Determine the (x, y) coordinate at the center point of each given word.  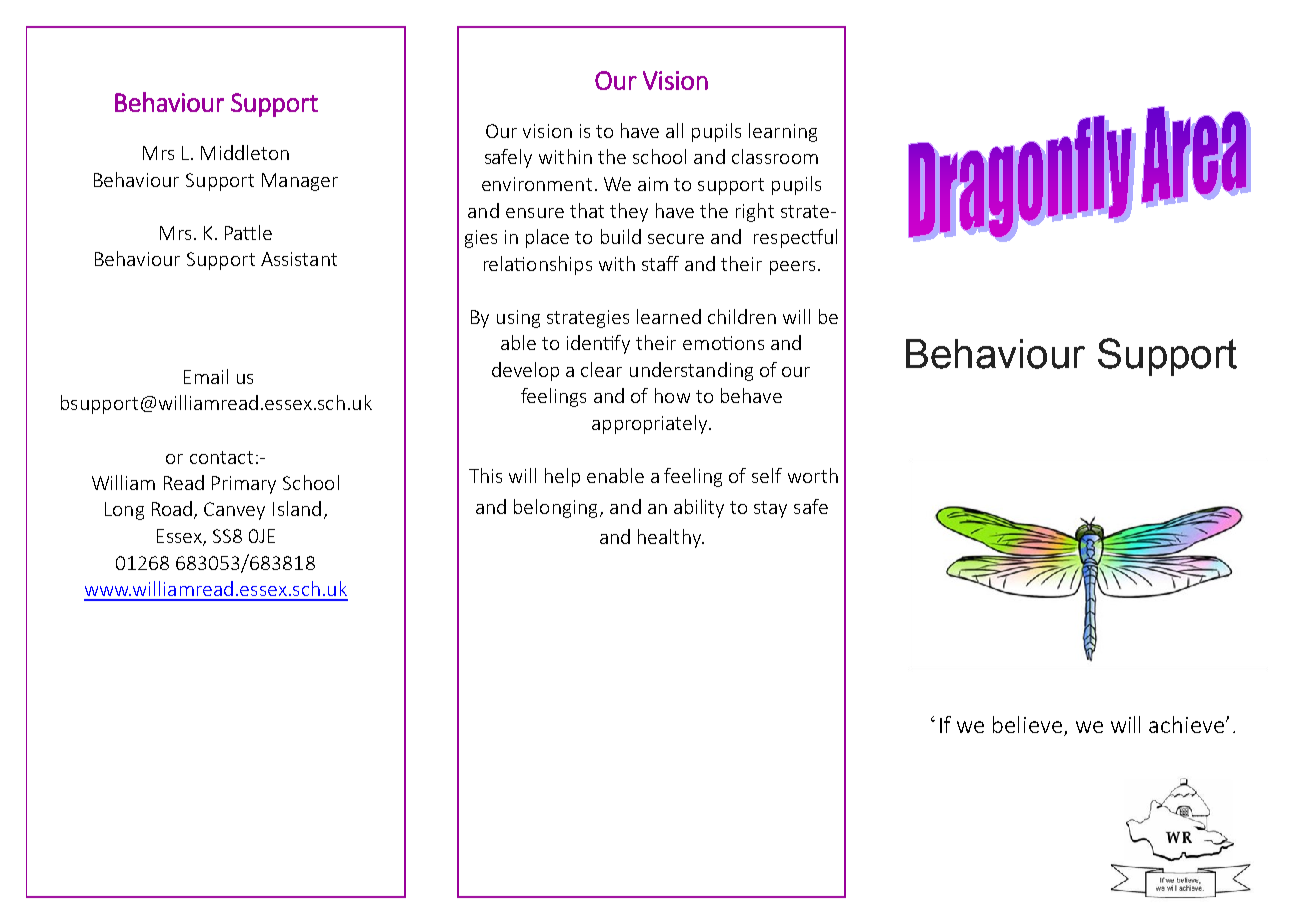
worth (813, 475)
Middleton (245, 152)
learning (783, 132)
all (674, 130)
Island (297, 508)
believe (1027, 724)
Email (206, 376)
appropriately (651, 424)
